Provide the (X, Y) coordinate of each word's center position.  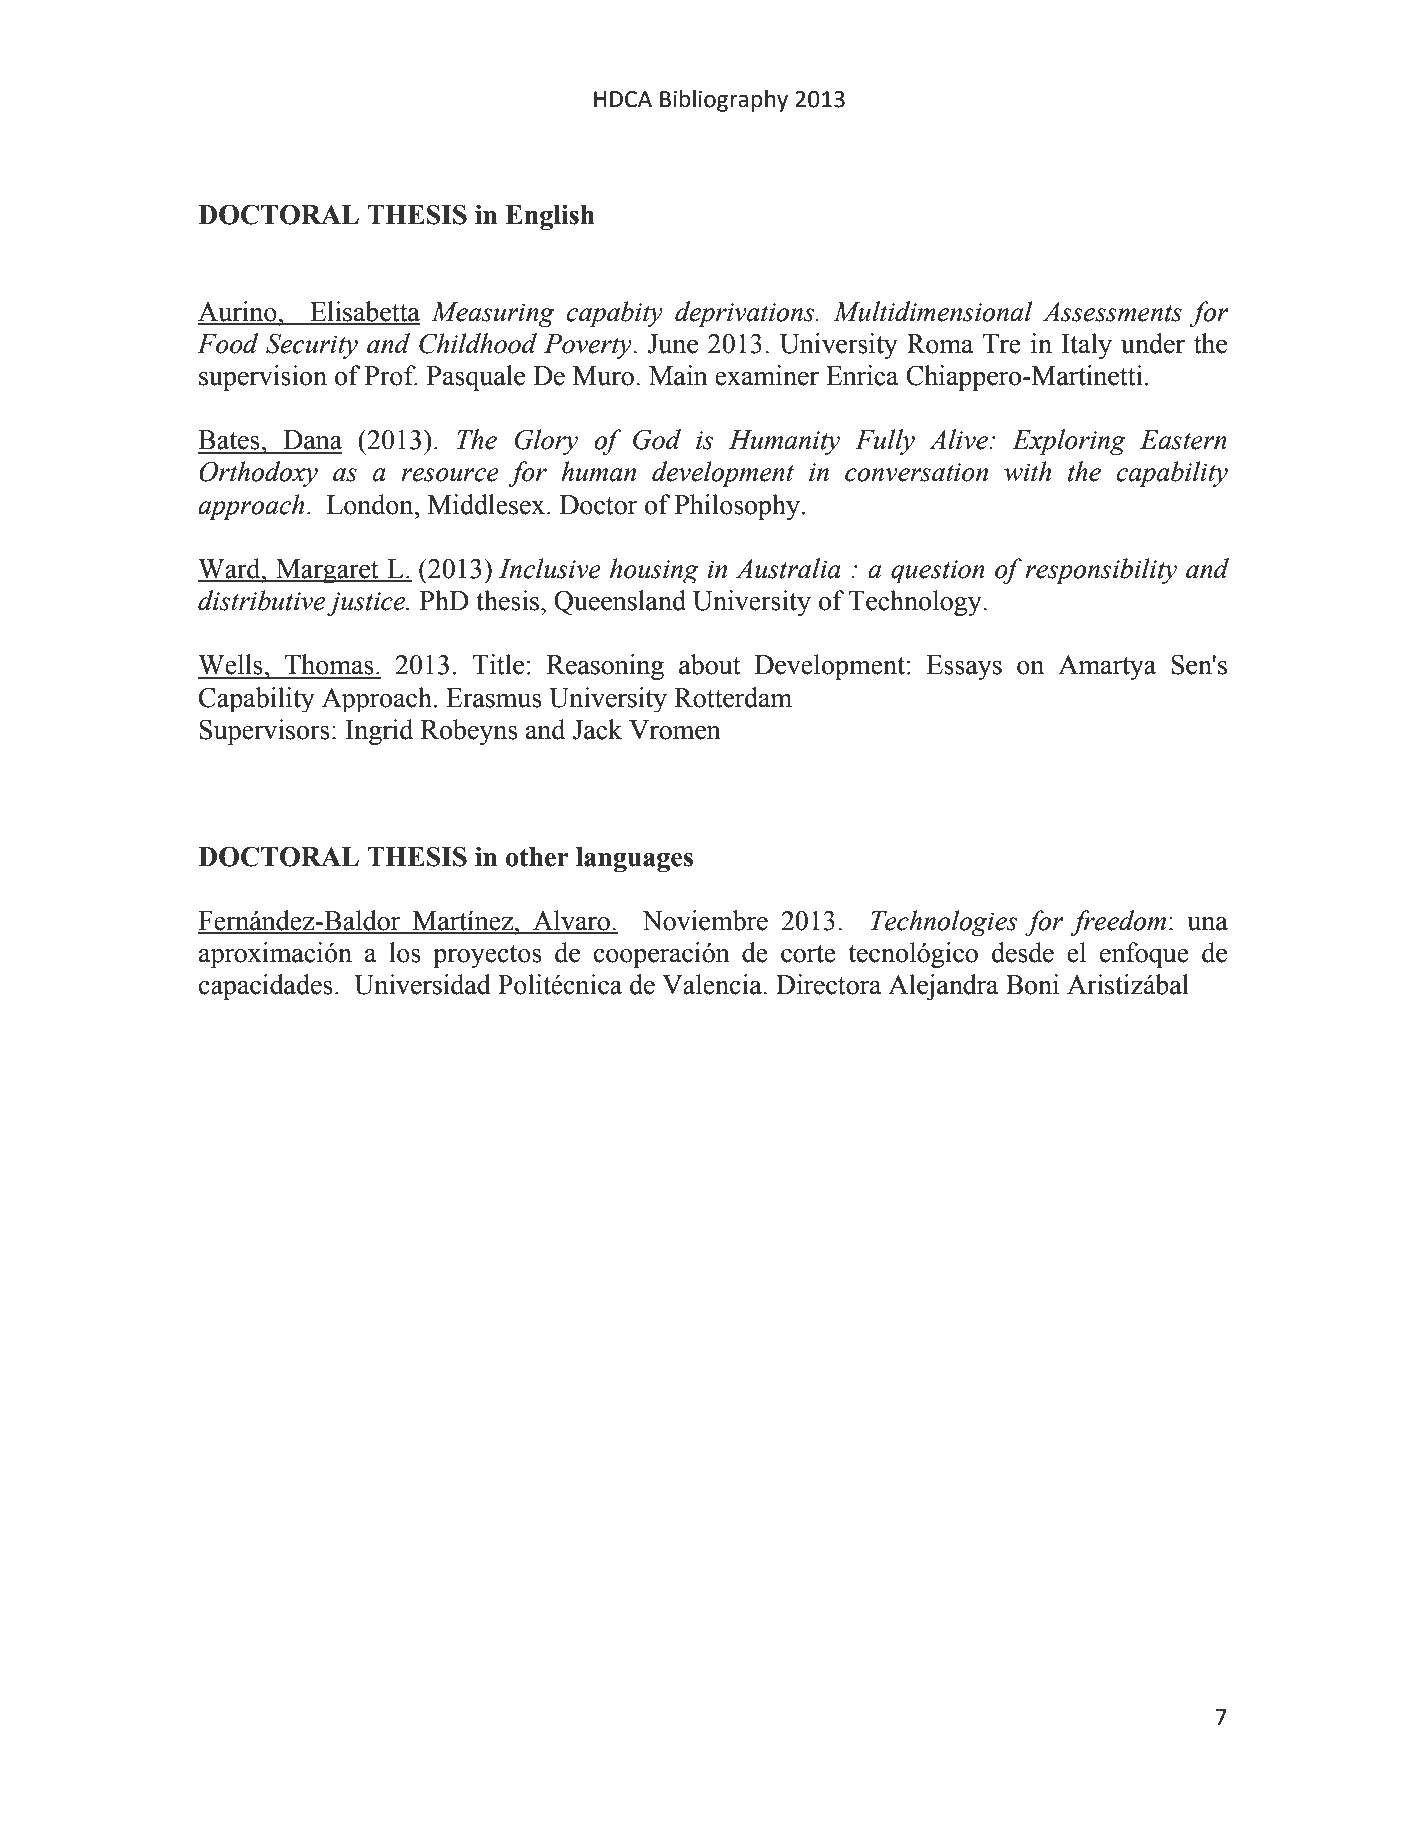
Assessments (1112, 312)
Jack (597, 729)
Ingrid (379, 732)
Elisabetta (364, 312)
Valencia (713, 984)
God (657, 439)
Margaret (327, 571)
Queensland (620, 602)
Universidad (422, 984)
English (550, 217)
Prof (391, 375)
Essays (964, 667)
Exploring (1069, 442)
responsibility (1101, 571)
